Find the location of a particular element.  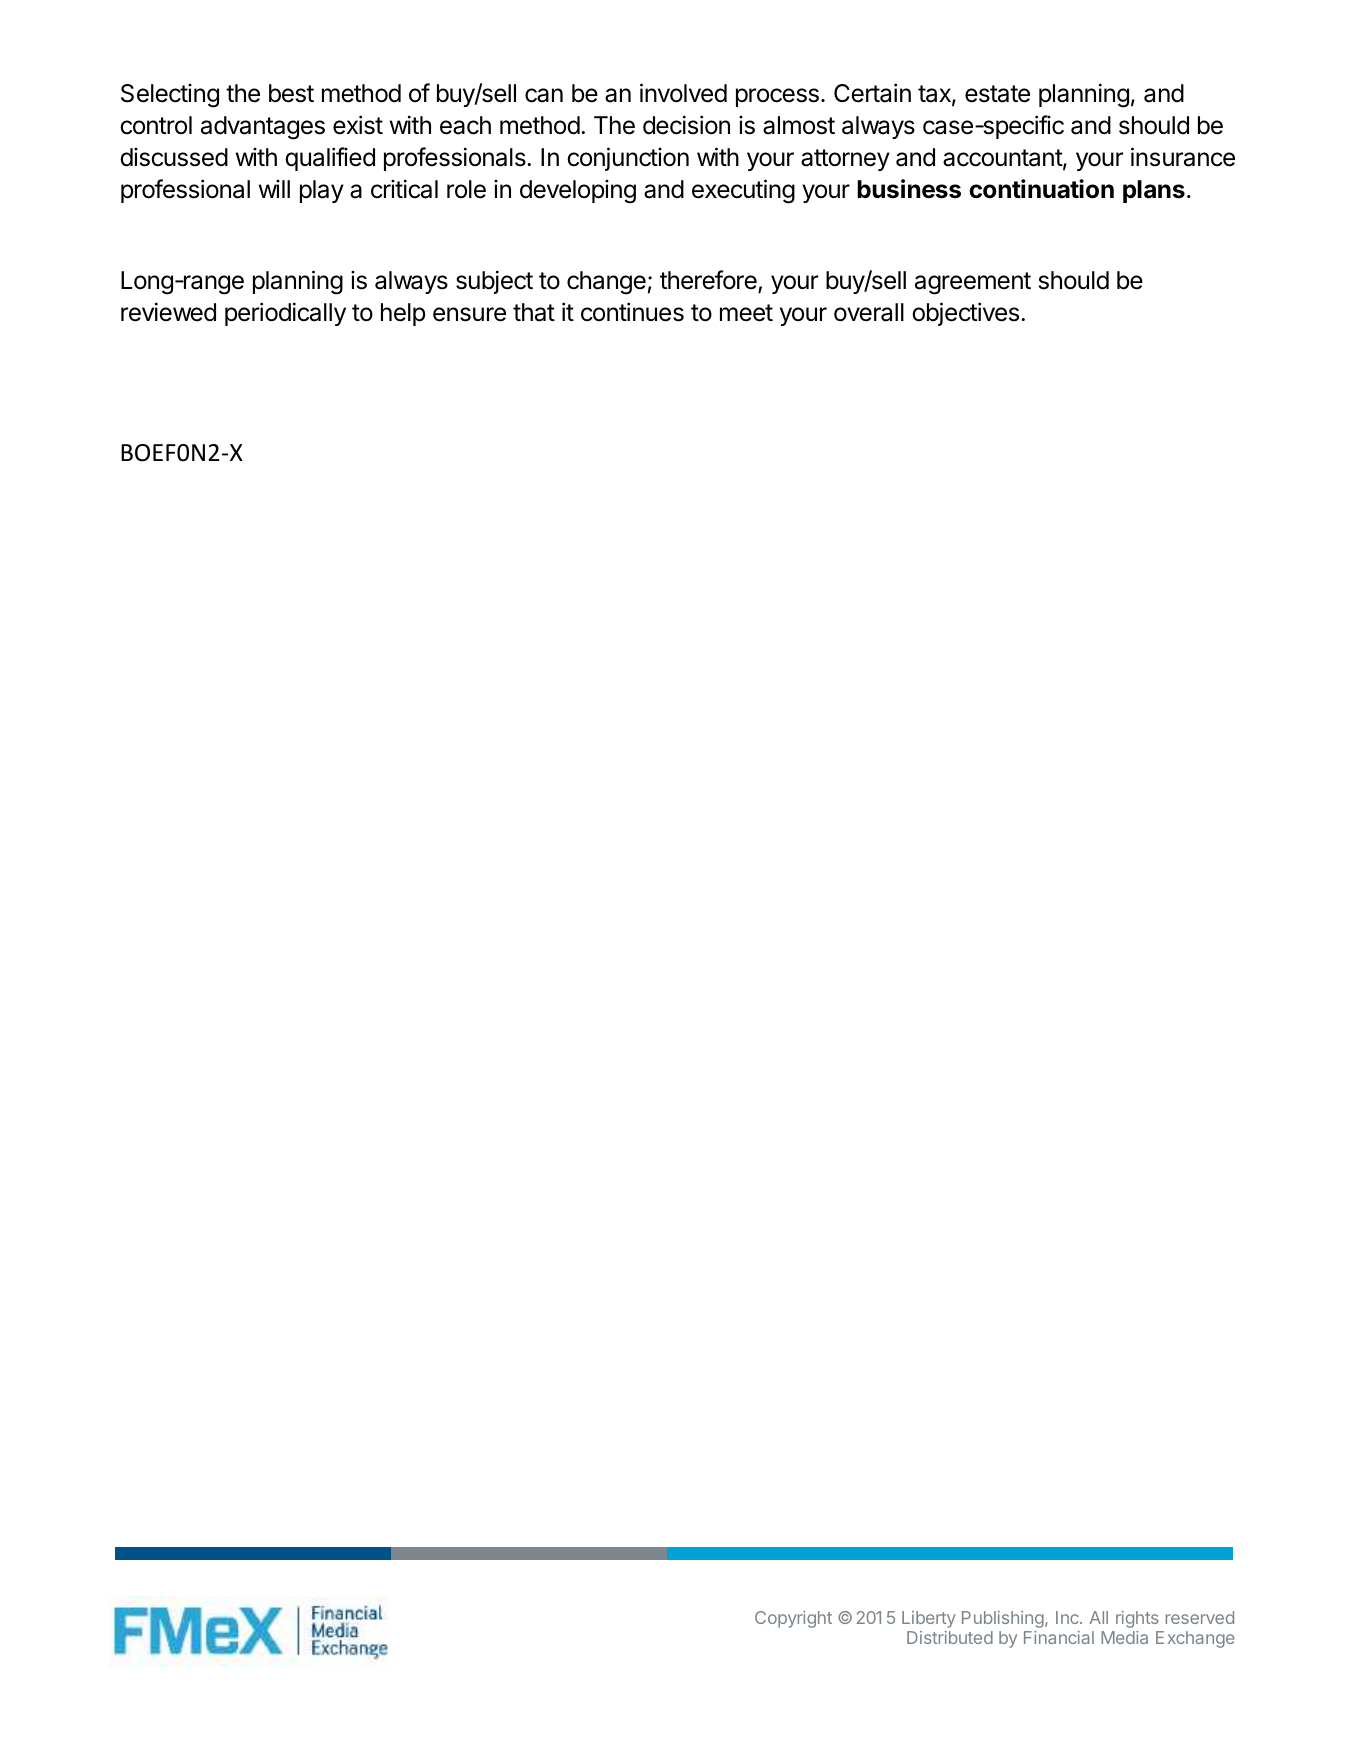

Liberty is located at coordinates (929, 1619).
